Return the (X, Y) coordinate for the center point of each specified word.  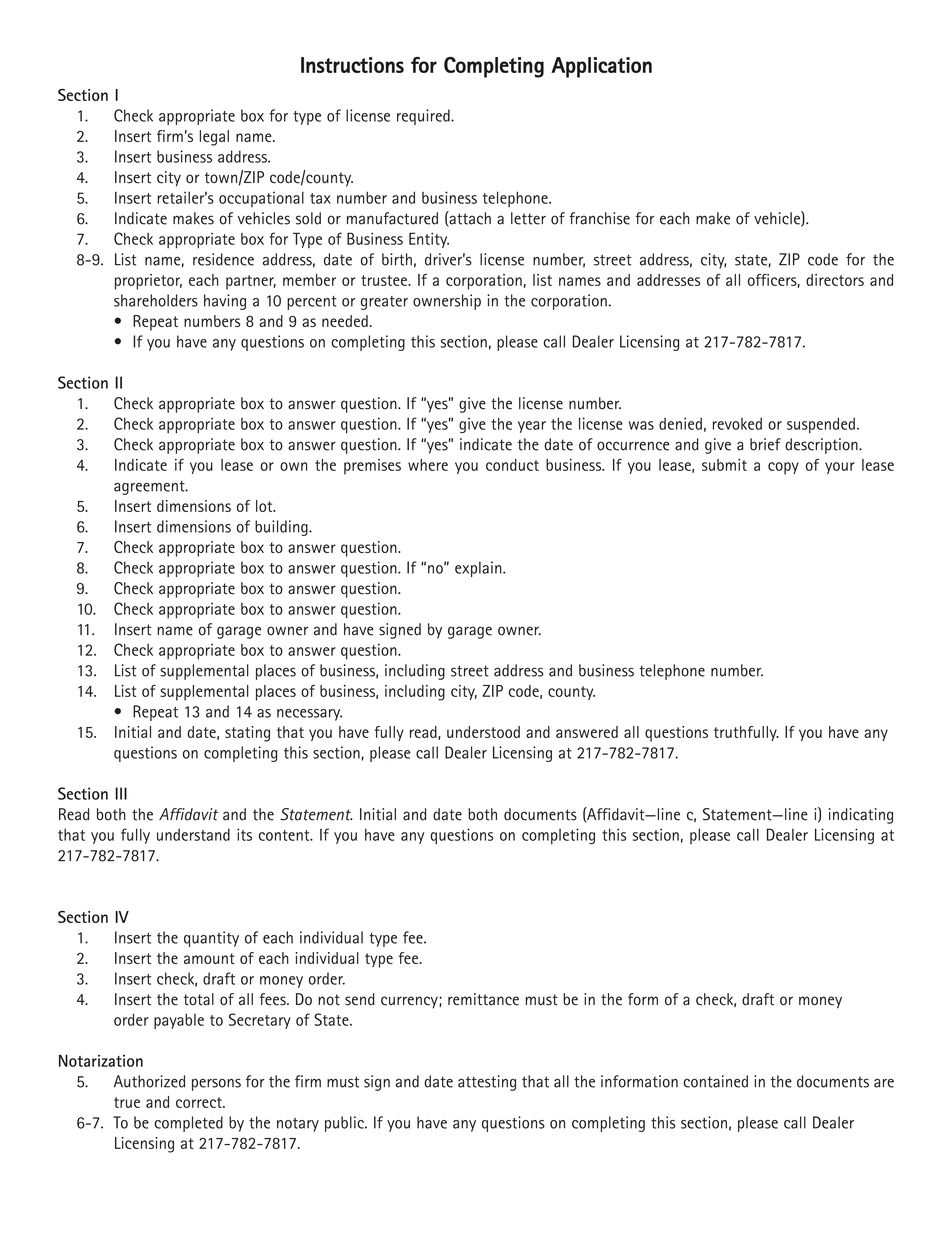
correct (200, 1102)
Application (601, 67)
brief (765, 444)
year (532, 427)
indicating (861, 816)
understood (483, 732)
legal (214, 138)
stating (247, 734)
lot (265, 506)
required (424, 117)
